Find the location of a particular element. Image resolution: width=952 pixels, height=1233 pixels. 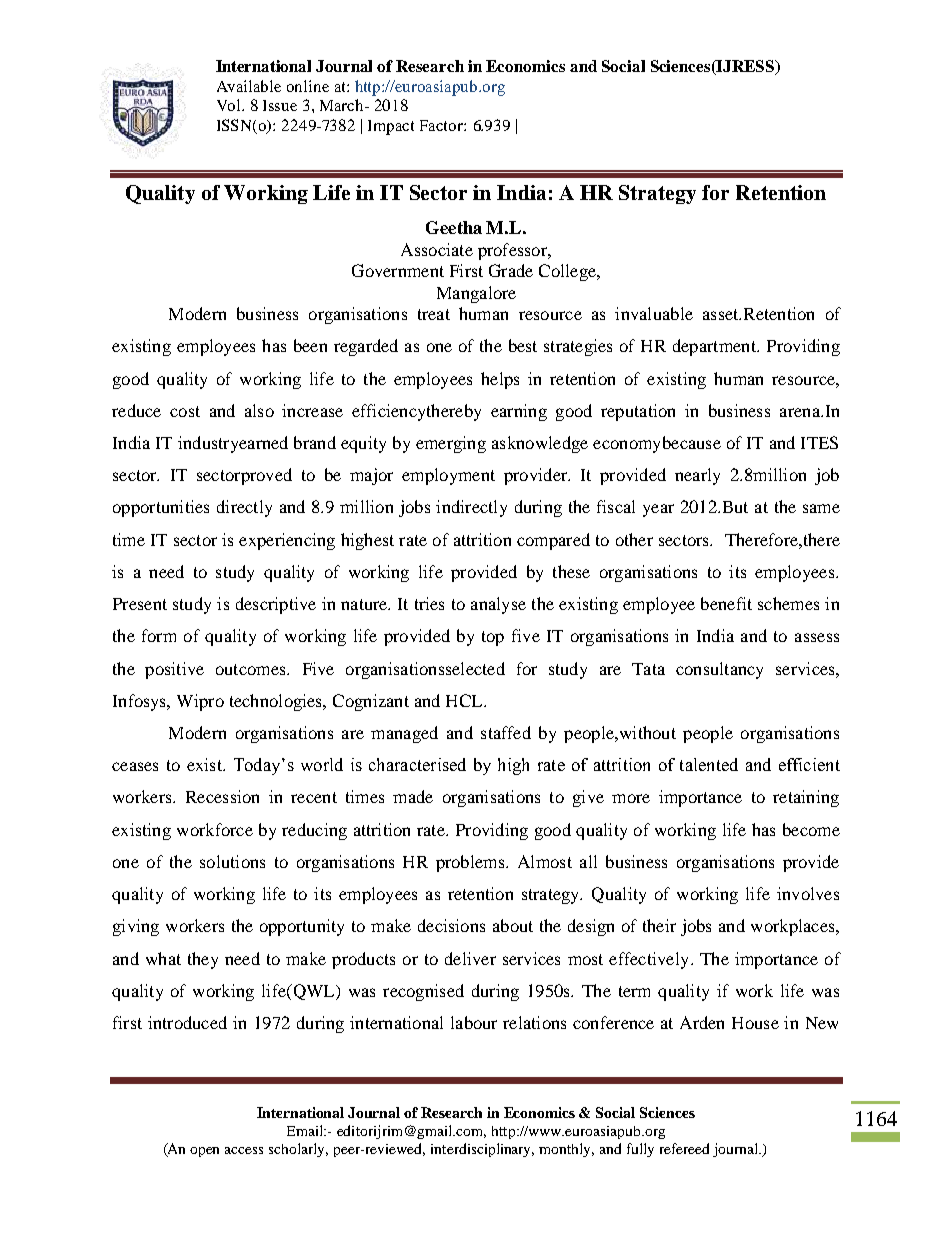

Impact is located at coordinates (391, 127).
